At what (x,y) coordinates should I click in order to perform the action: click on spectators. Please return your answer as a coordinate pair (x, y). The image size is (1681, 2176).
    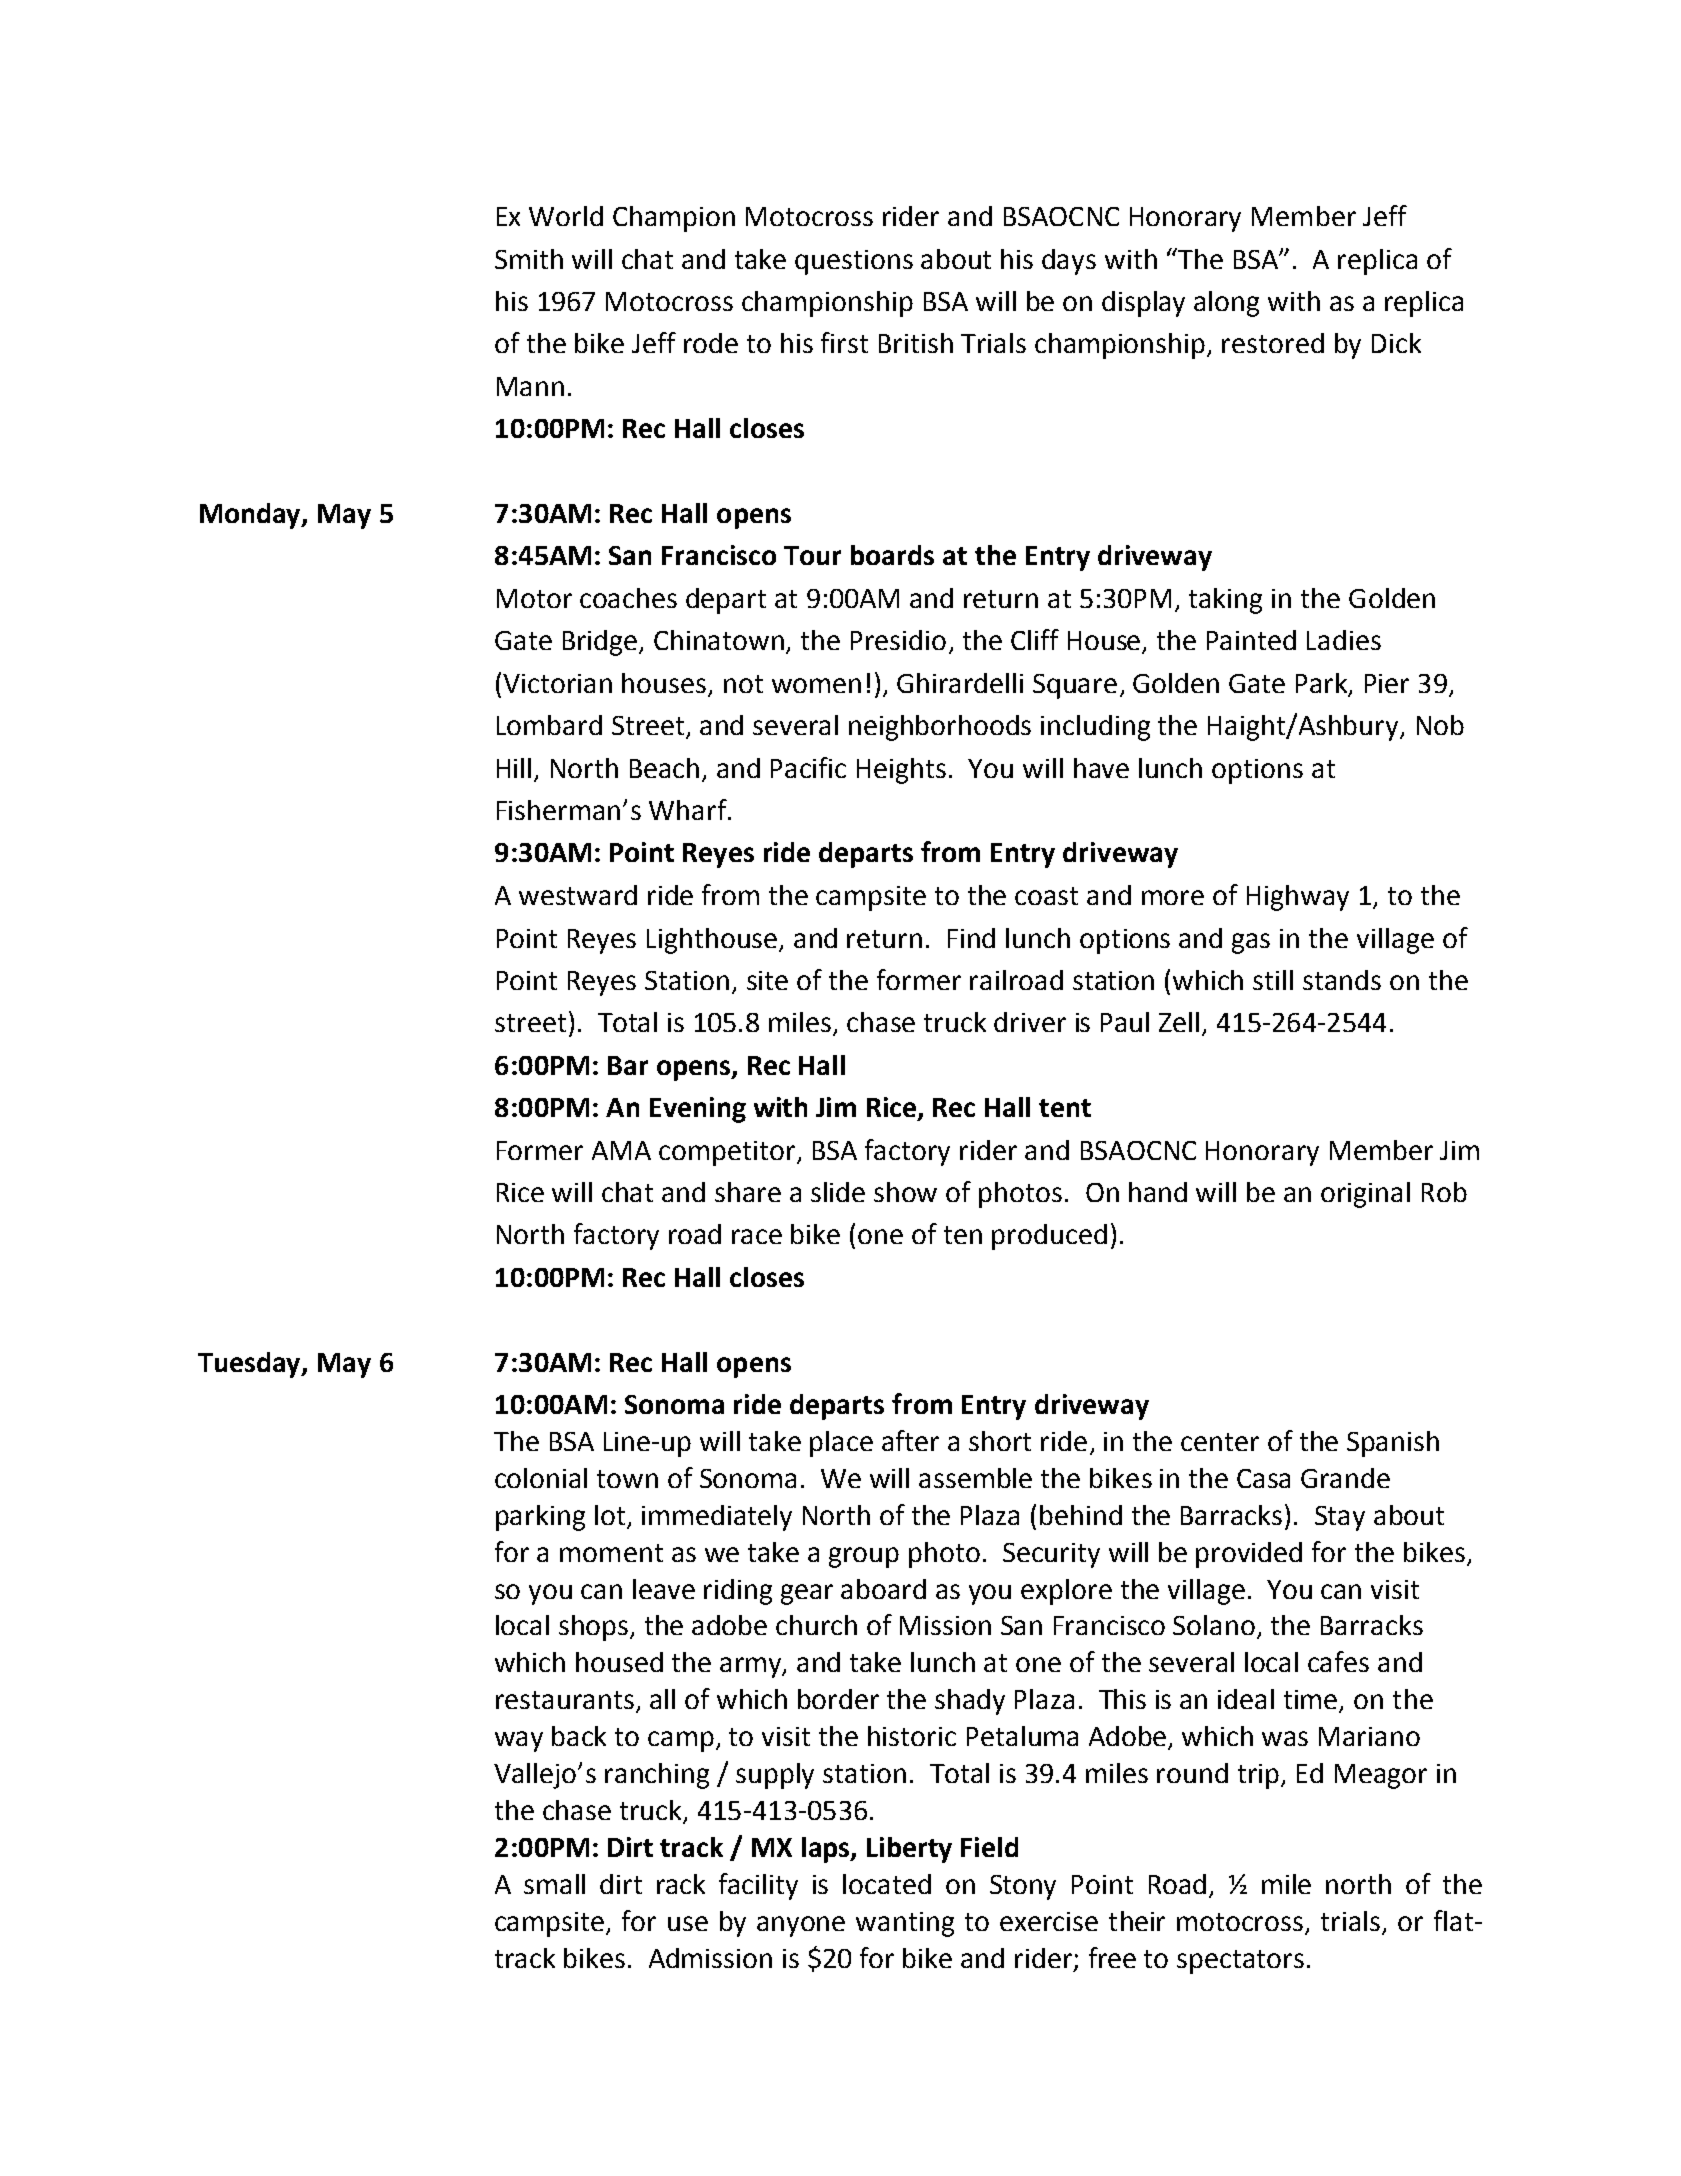
    Looking at the image, I should click on (1240, 1962).
